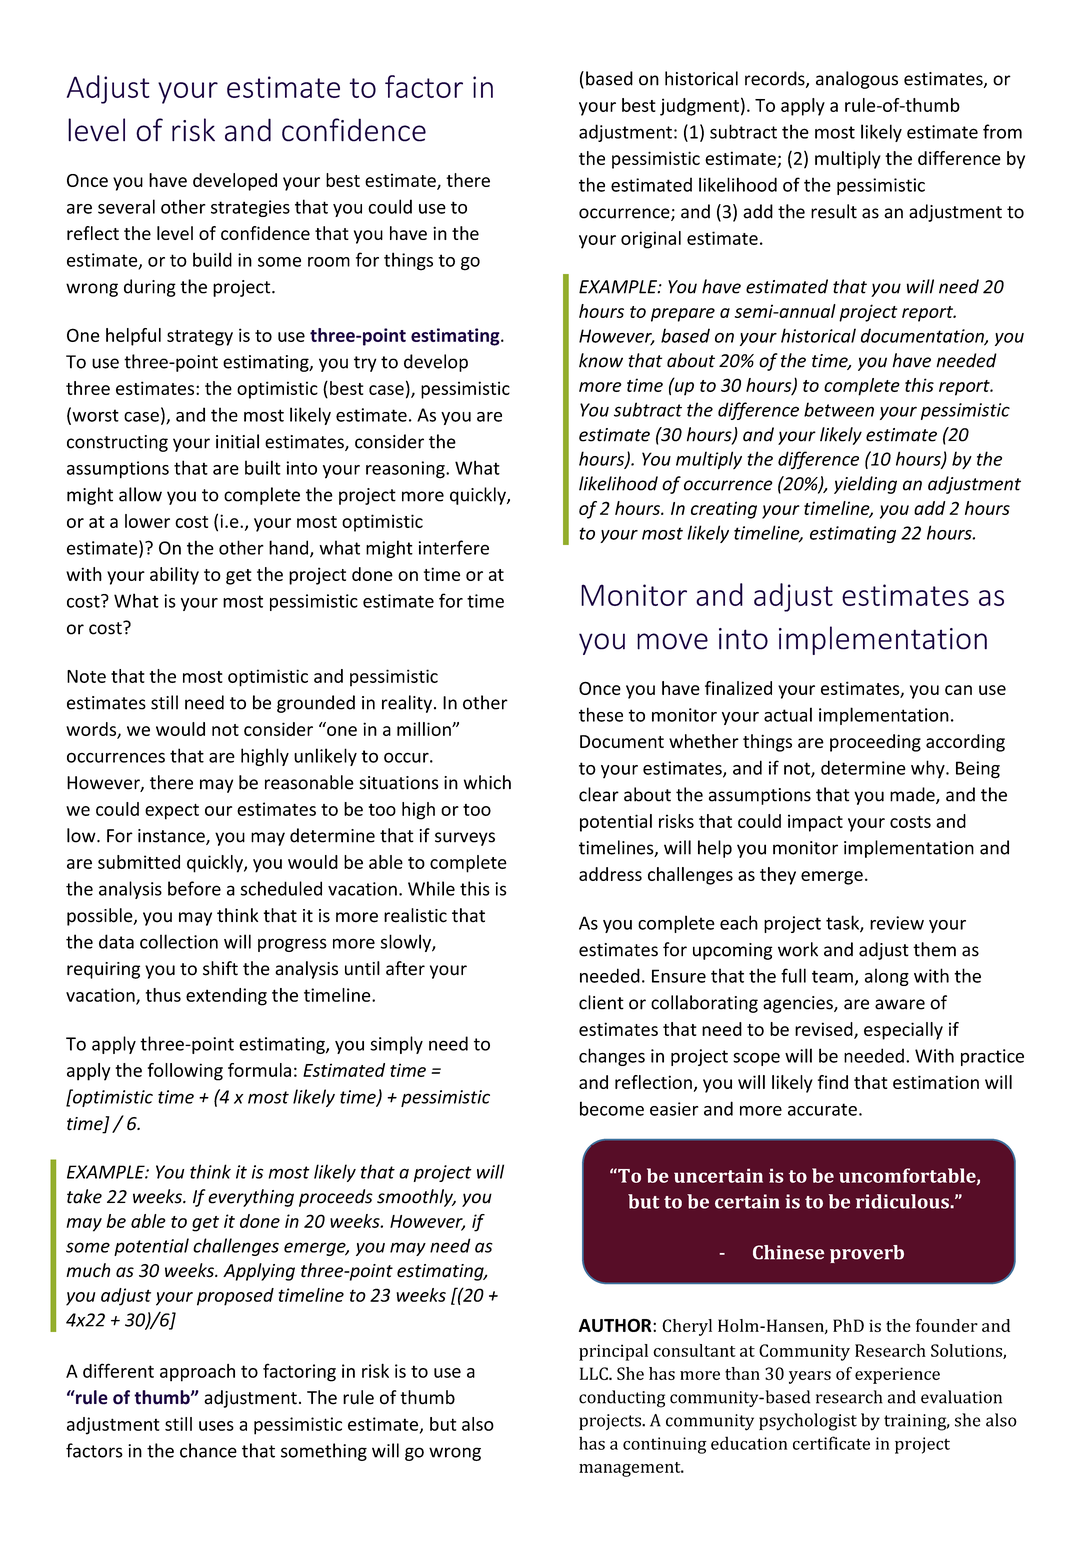 This image has width=1092, height=1544. What do you see at coordinates (216, 1426) in the image?
I see `uses` at bounding box center [216, 1426].
